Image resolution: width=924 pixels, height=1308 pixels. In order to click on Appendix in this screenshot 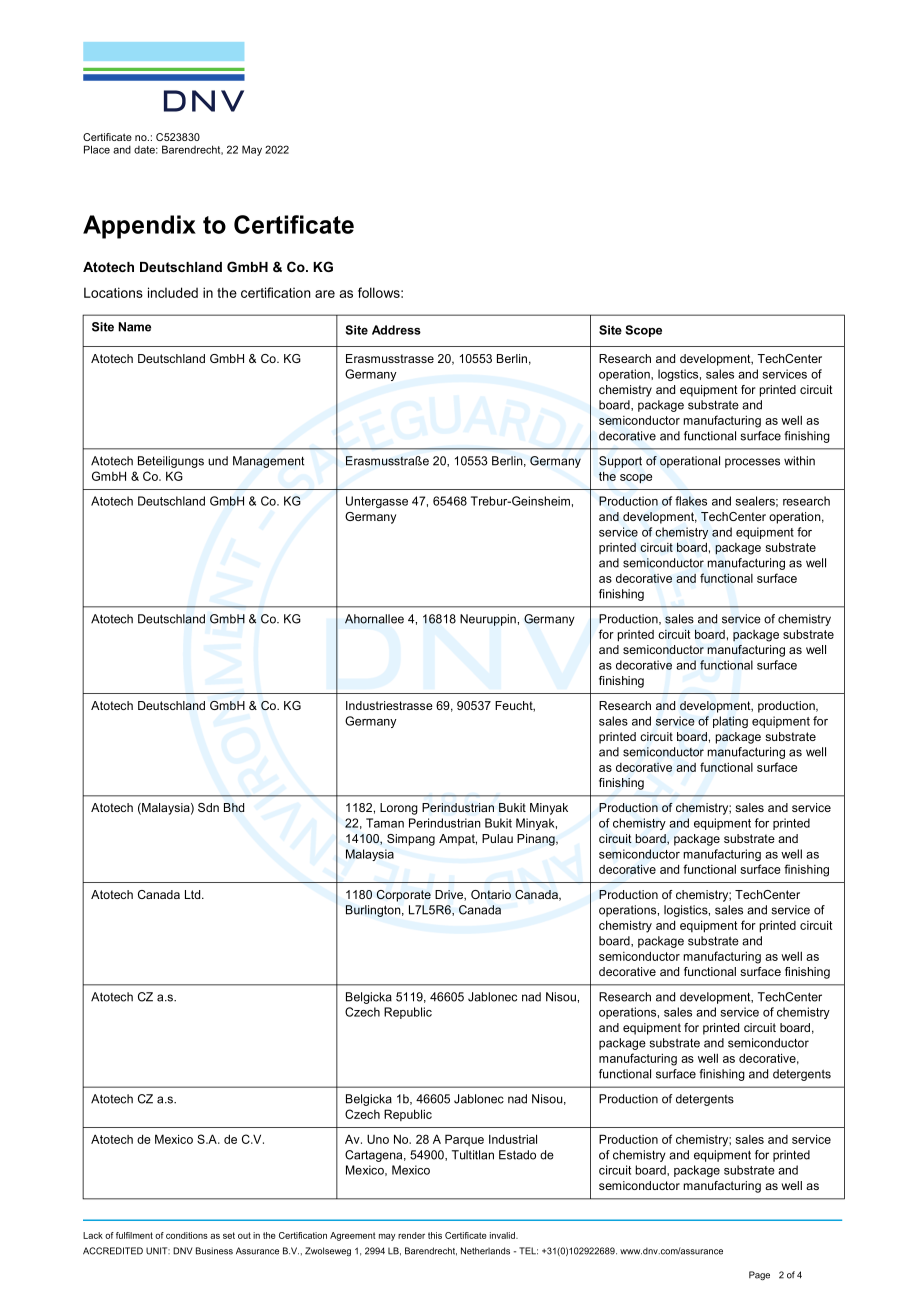, I will do `click(139, 227)`.
